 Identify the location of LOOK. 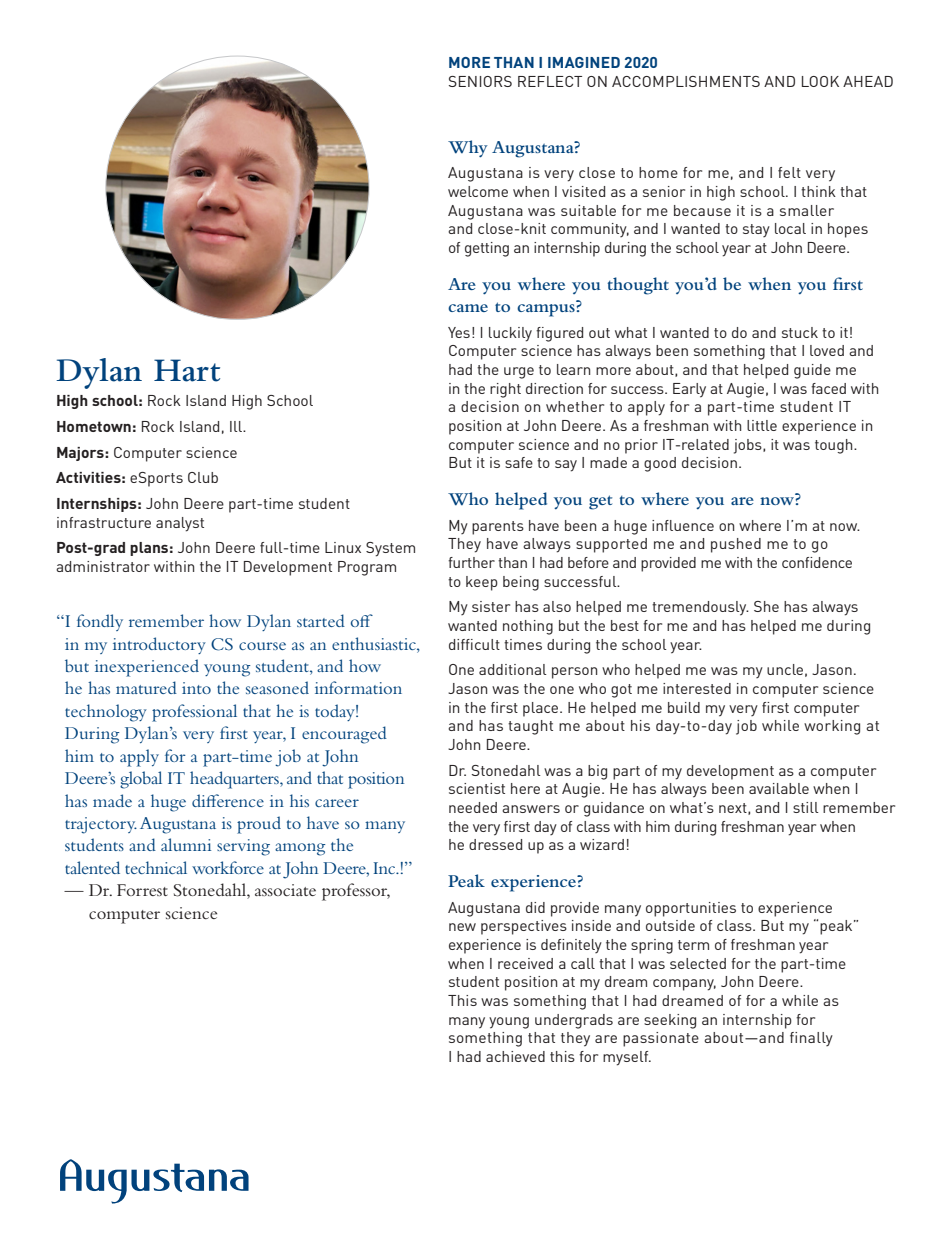
(820, 81).
